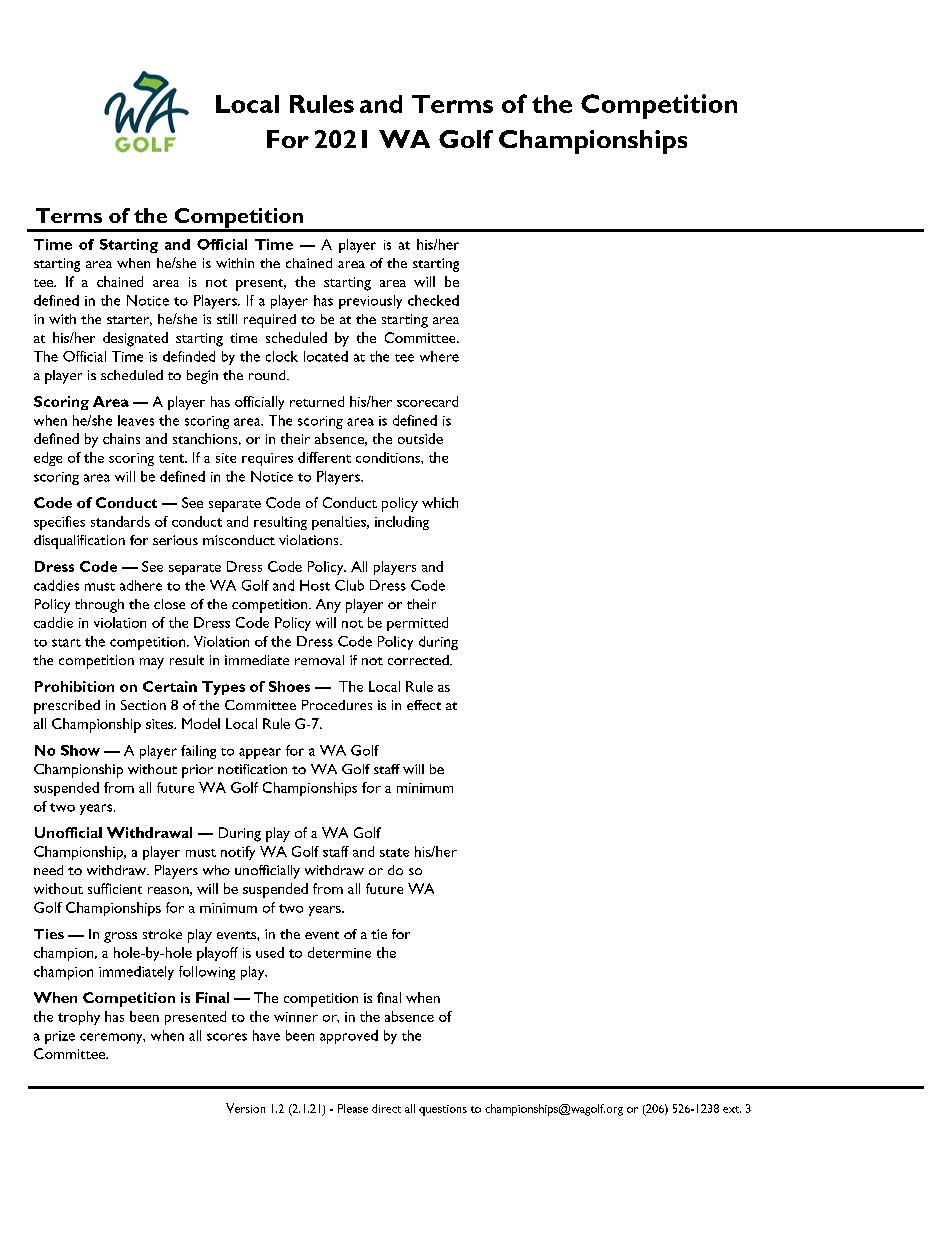 This page has width=952, height=1233. I want to click on direct, so click(386, 1108).
